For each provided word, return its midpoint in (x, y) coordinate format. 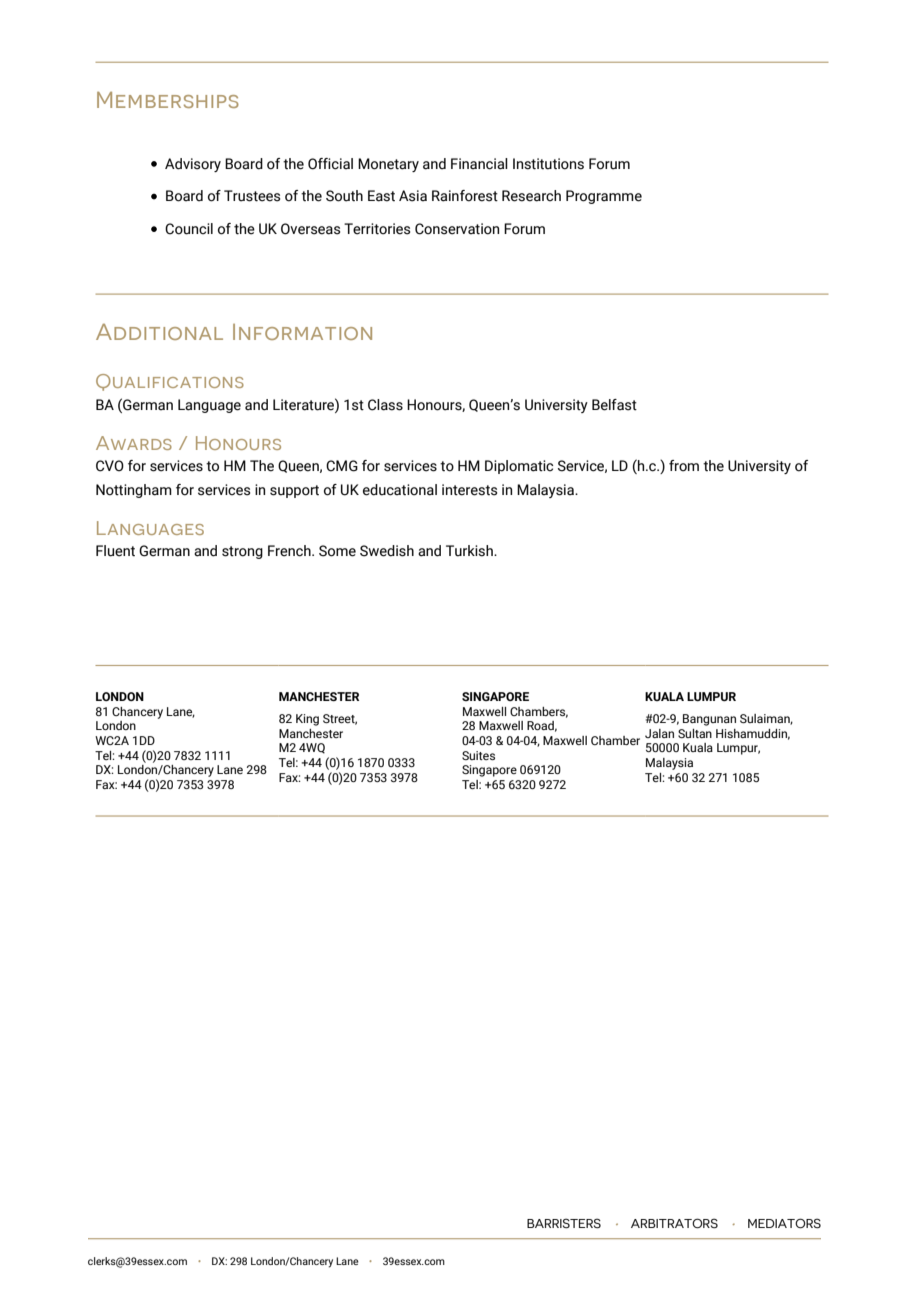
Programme (604, 197)
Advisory (193, 165)
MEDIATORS (784, 1223)
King (307, 720)
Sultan (695, 733)
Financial (479, 164)
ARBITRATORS (674, 1223)
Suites (478, 755)
